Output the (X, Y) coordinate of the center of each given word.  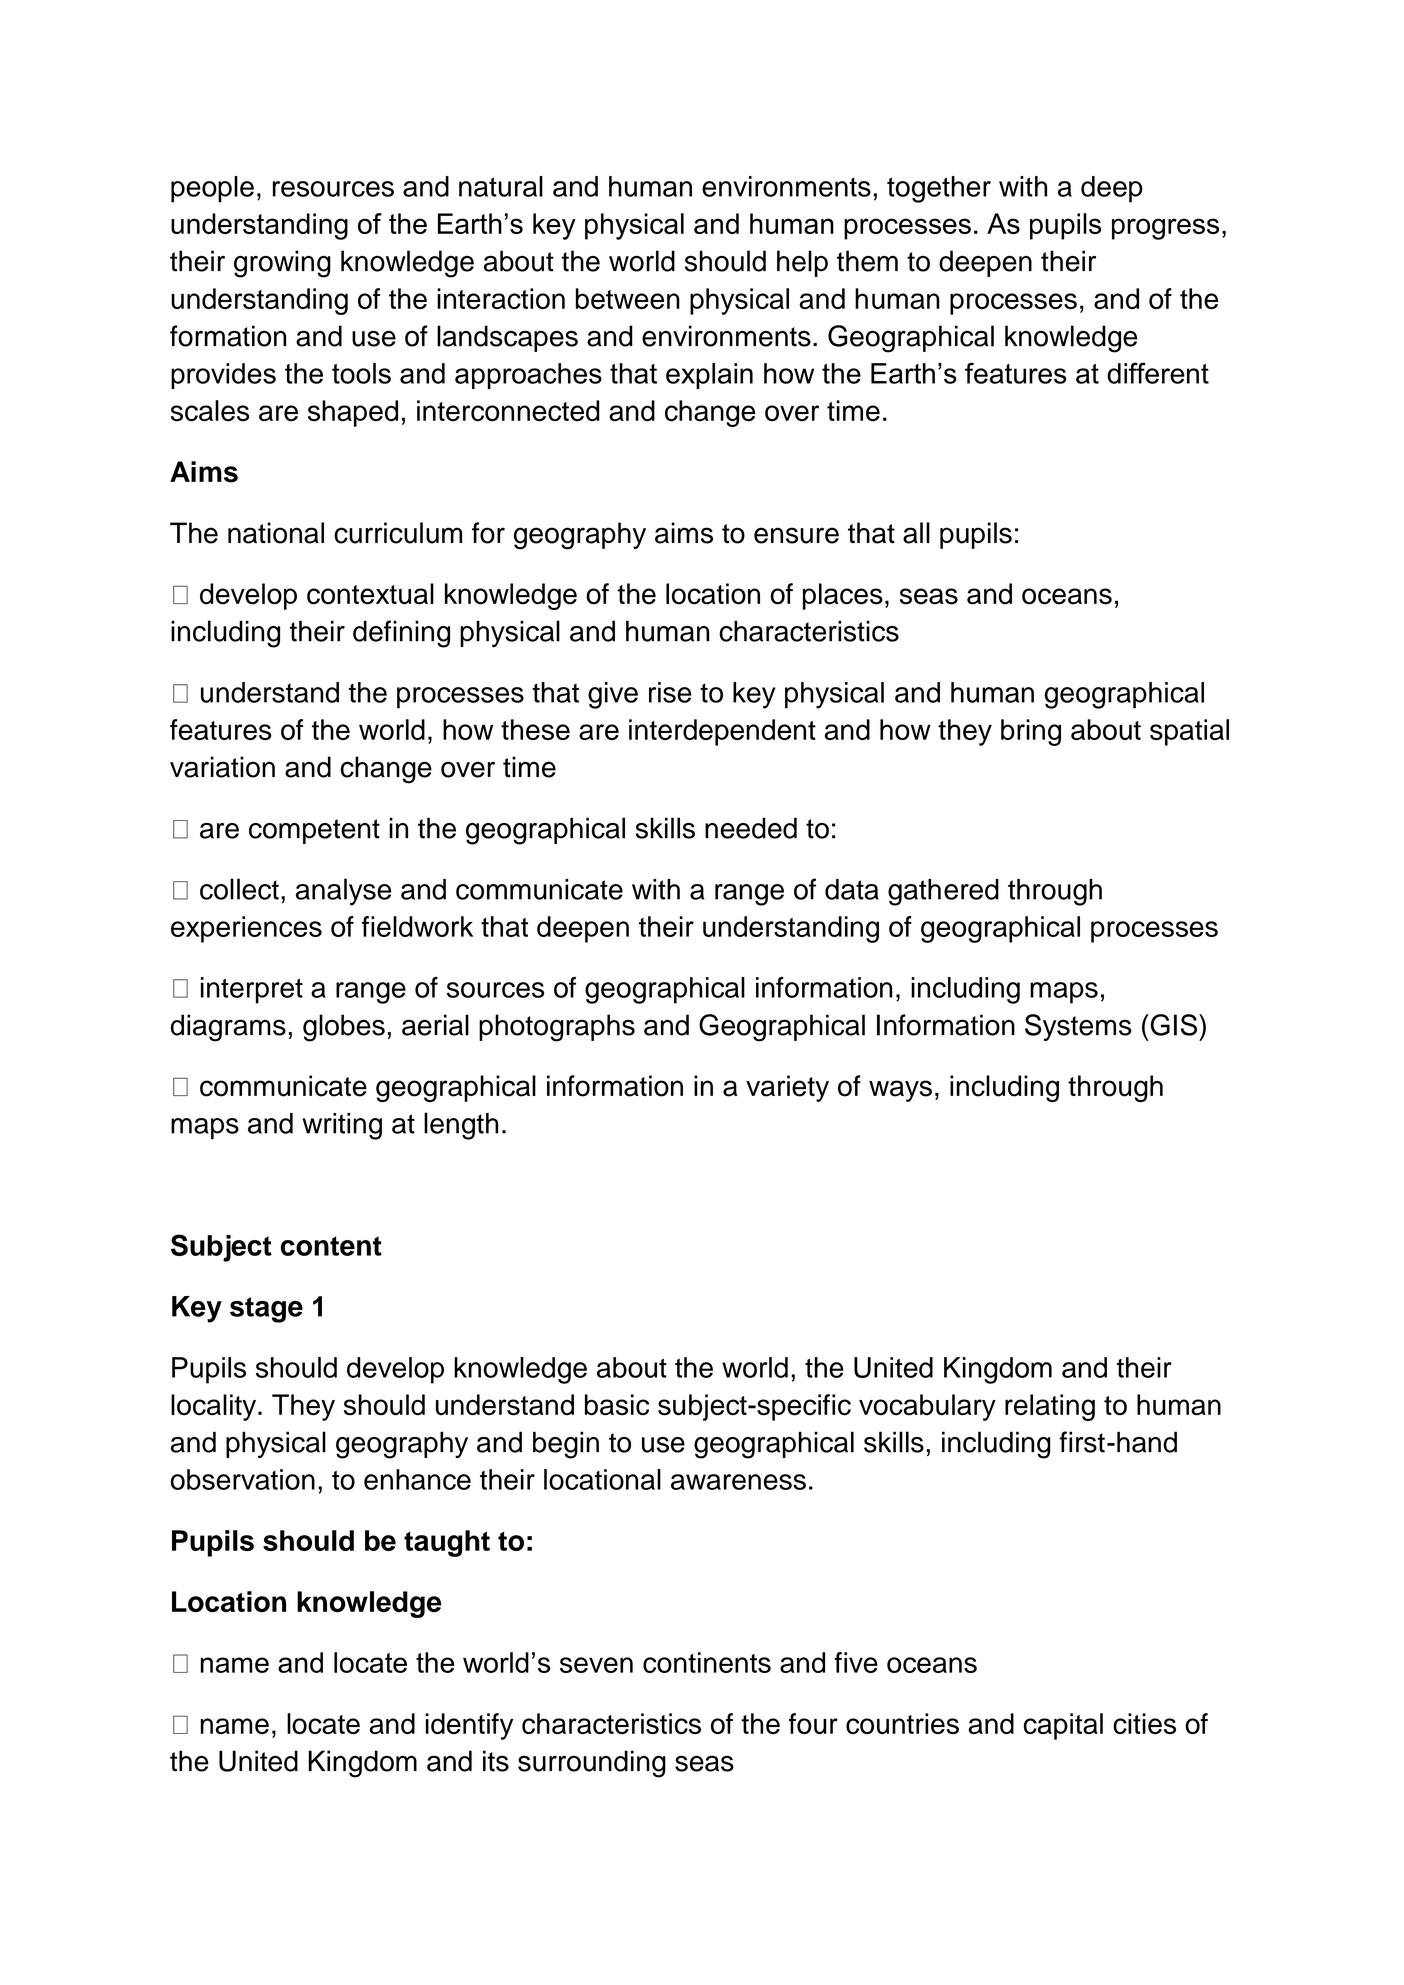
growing (282, 264)
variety (787, 1088)
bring (1031, 732)
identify (469, 1726)
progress (1165, 229)
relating (1050, 1407)
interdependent (722, 732)
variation (222, 767)
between (628, 298)
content (331, 1246)
